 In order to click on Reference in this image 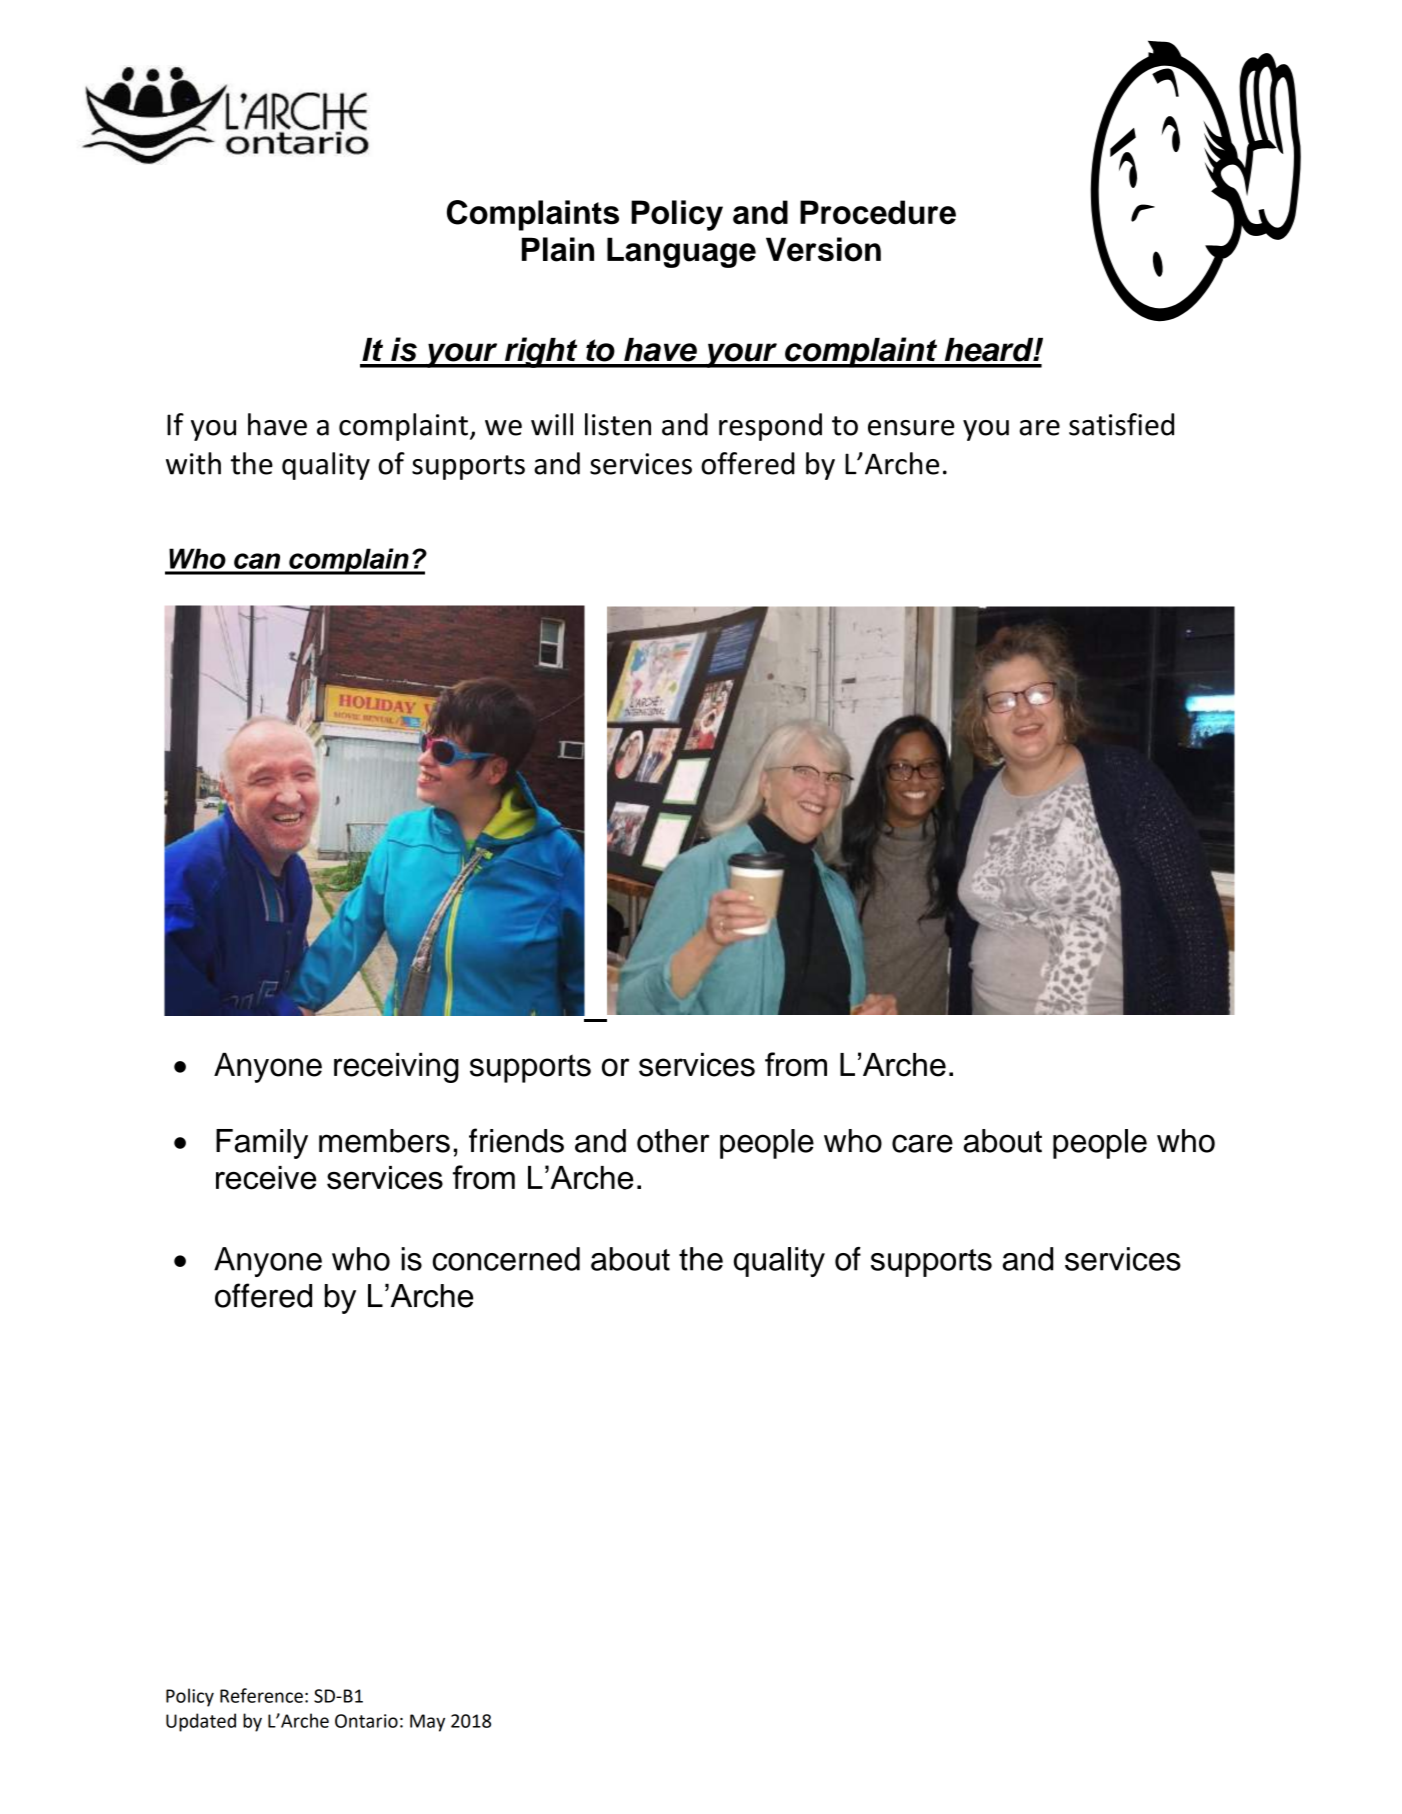, I will do `click(261, 1695)`.
